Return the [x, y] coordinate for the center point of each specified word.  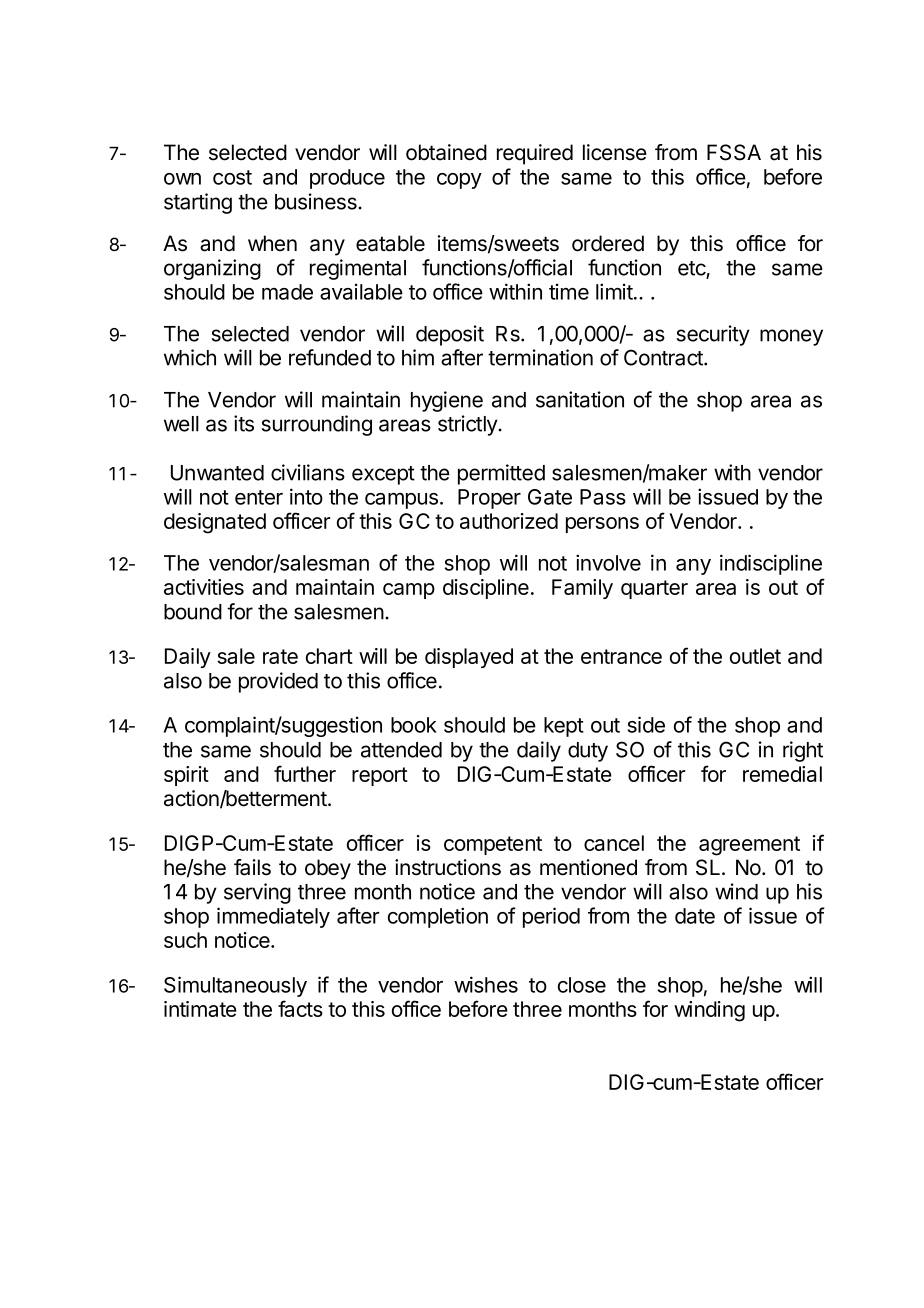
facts [300, 1008]
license [615, 152]
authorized [509, 521]
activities [204, 587]
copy [459, 181]
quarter [654, 589]
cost [232, 177]
